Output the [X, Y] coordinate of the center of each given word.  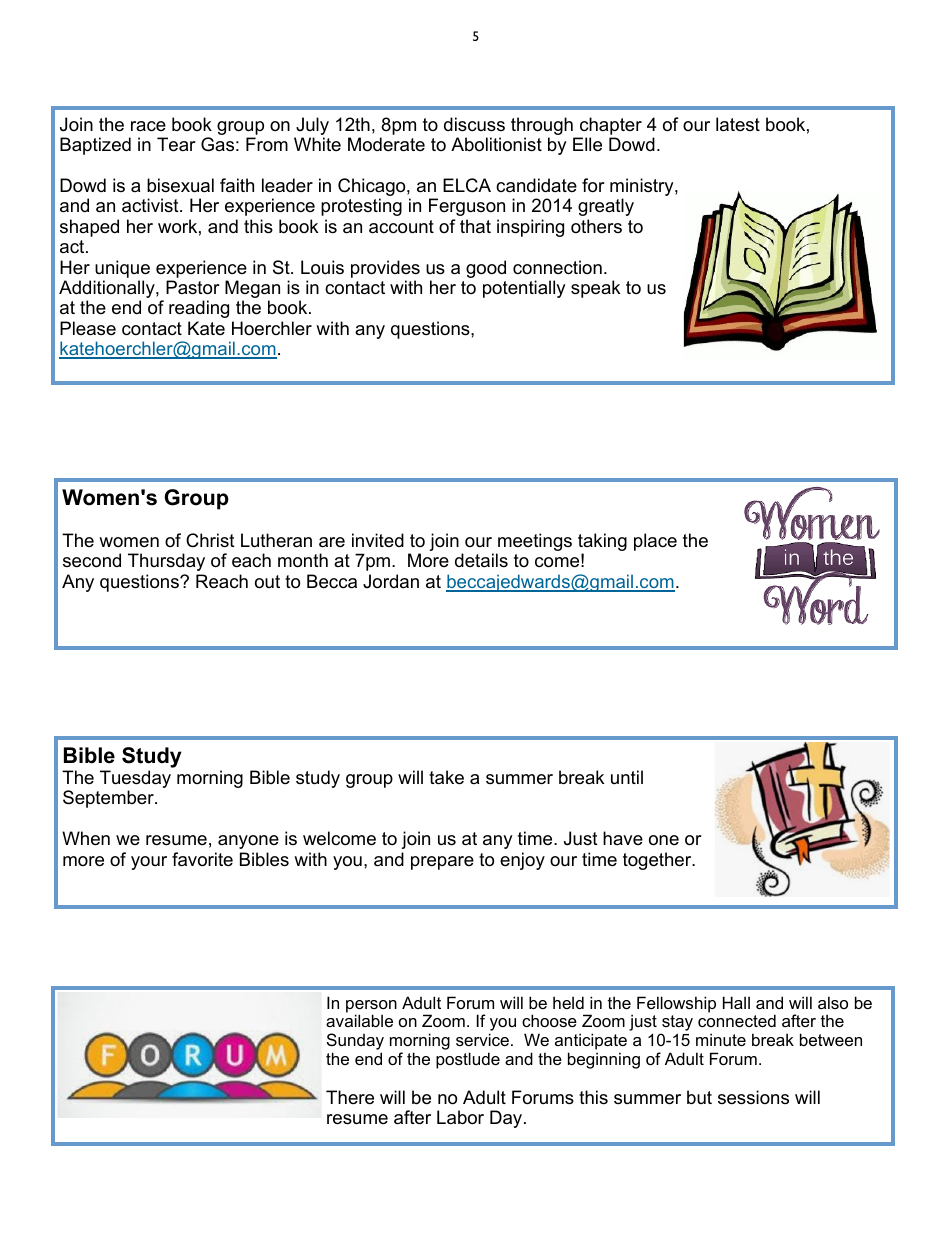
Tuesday [135, 780]
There [350, 1097]
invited [378, 540]
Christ [210, 540]
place [655, 542]
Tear [176, 144]
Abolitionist [496, 144]
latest [738, 124]
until [627, 777]
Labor [460, 1117]
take [446, 777]
